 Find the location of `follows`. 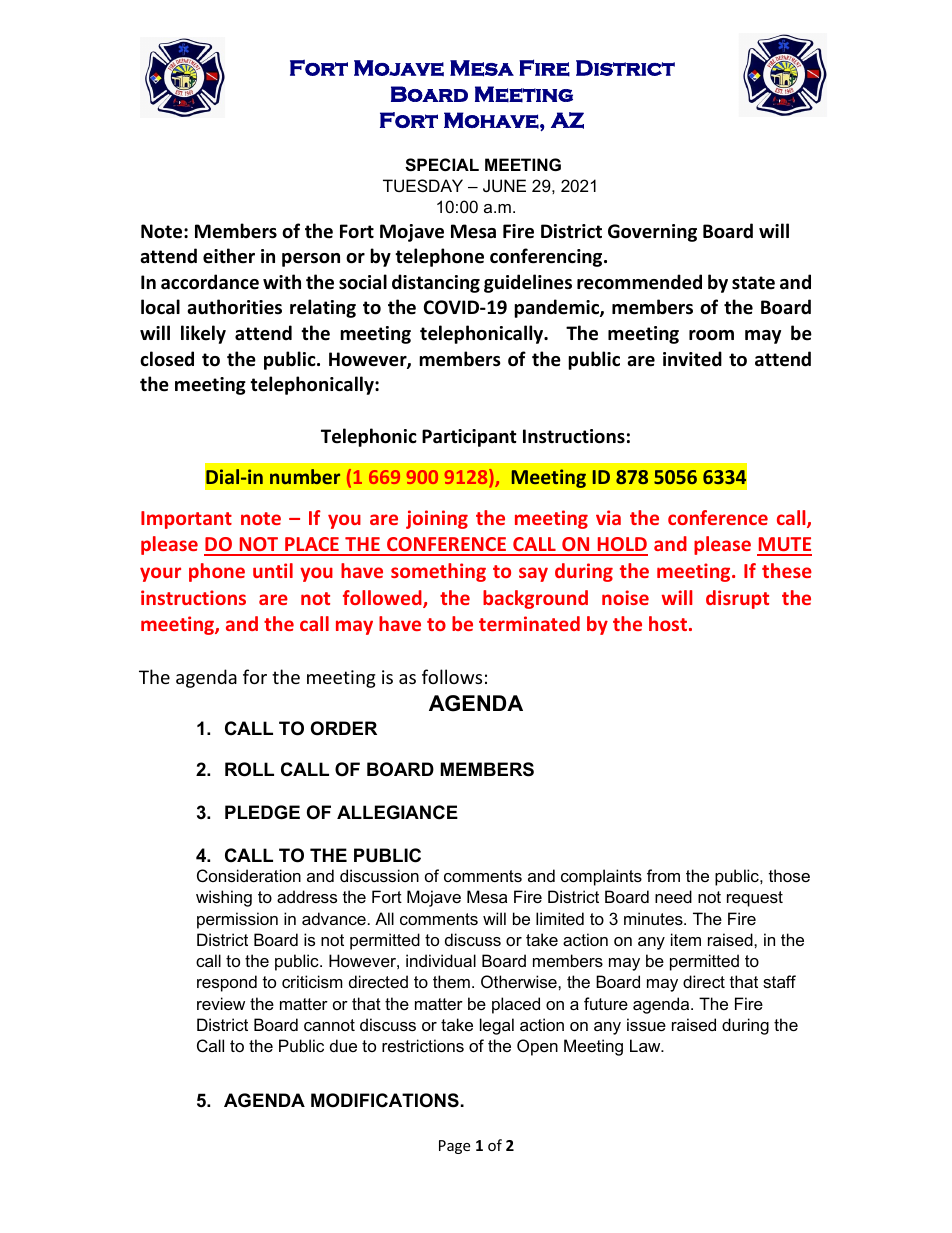

follows is located at coordinates (452, 676).
